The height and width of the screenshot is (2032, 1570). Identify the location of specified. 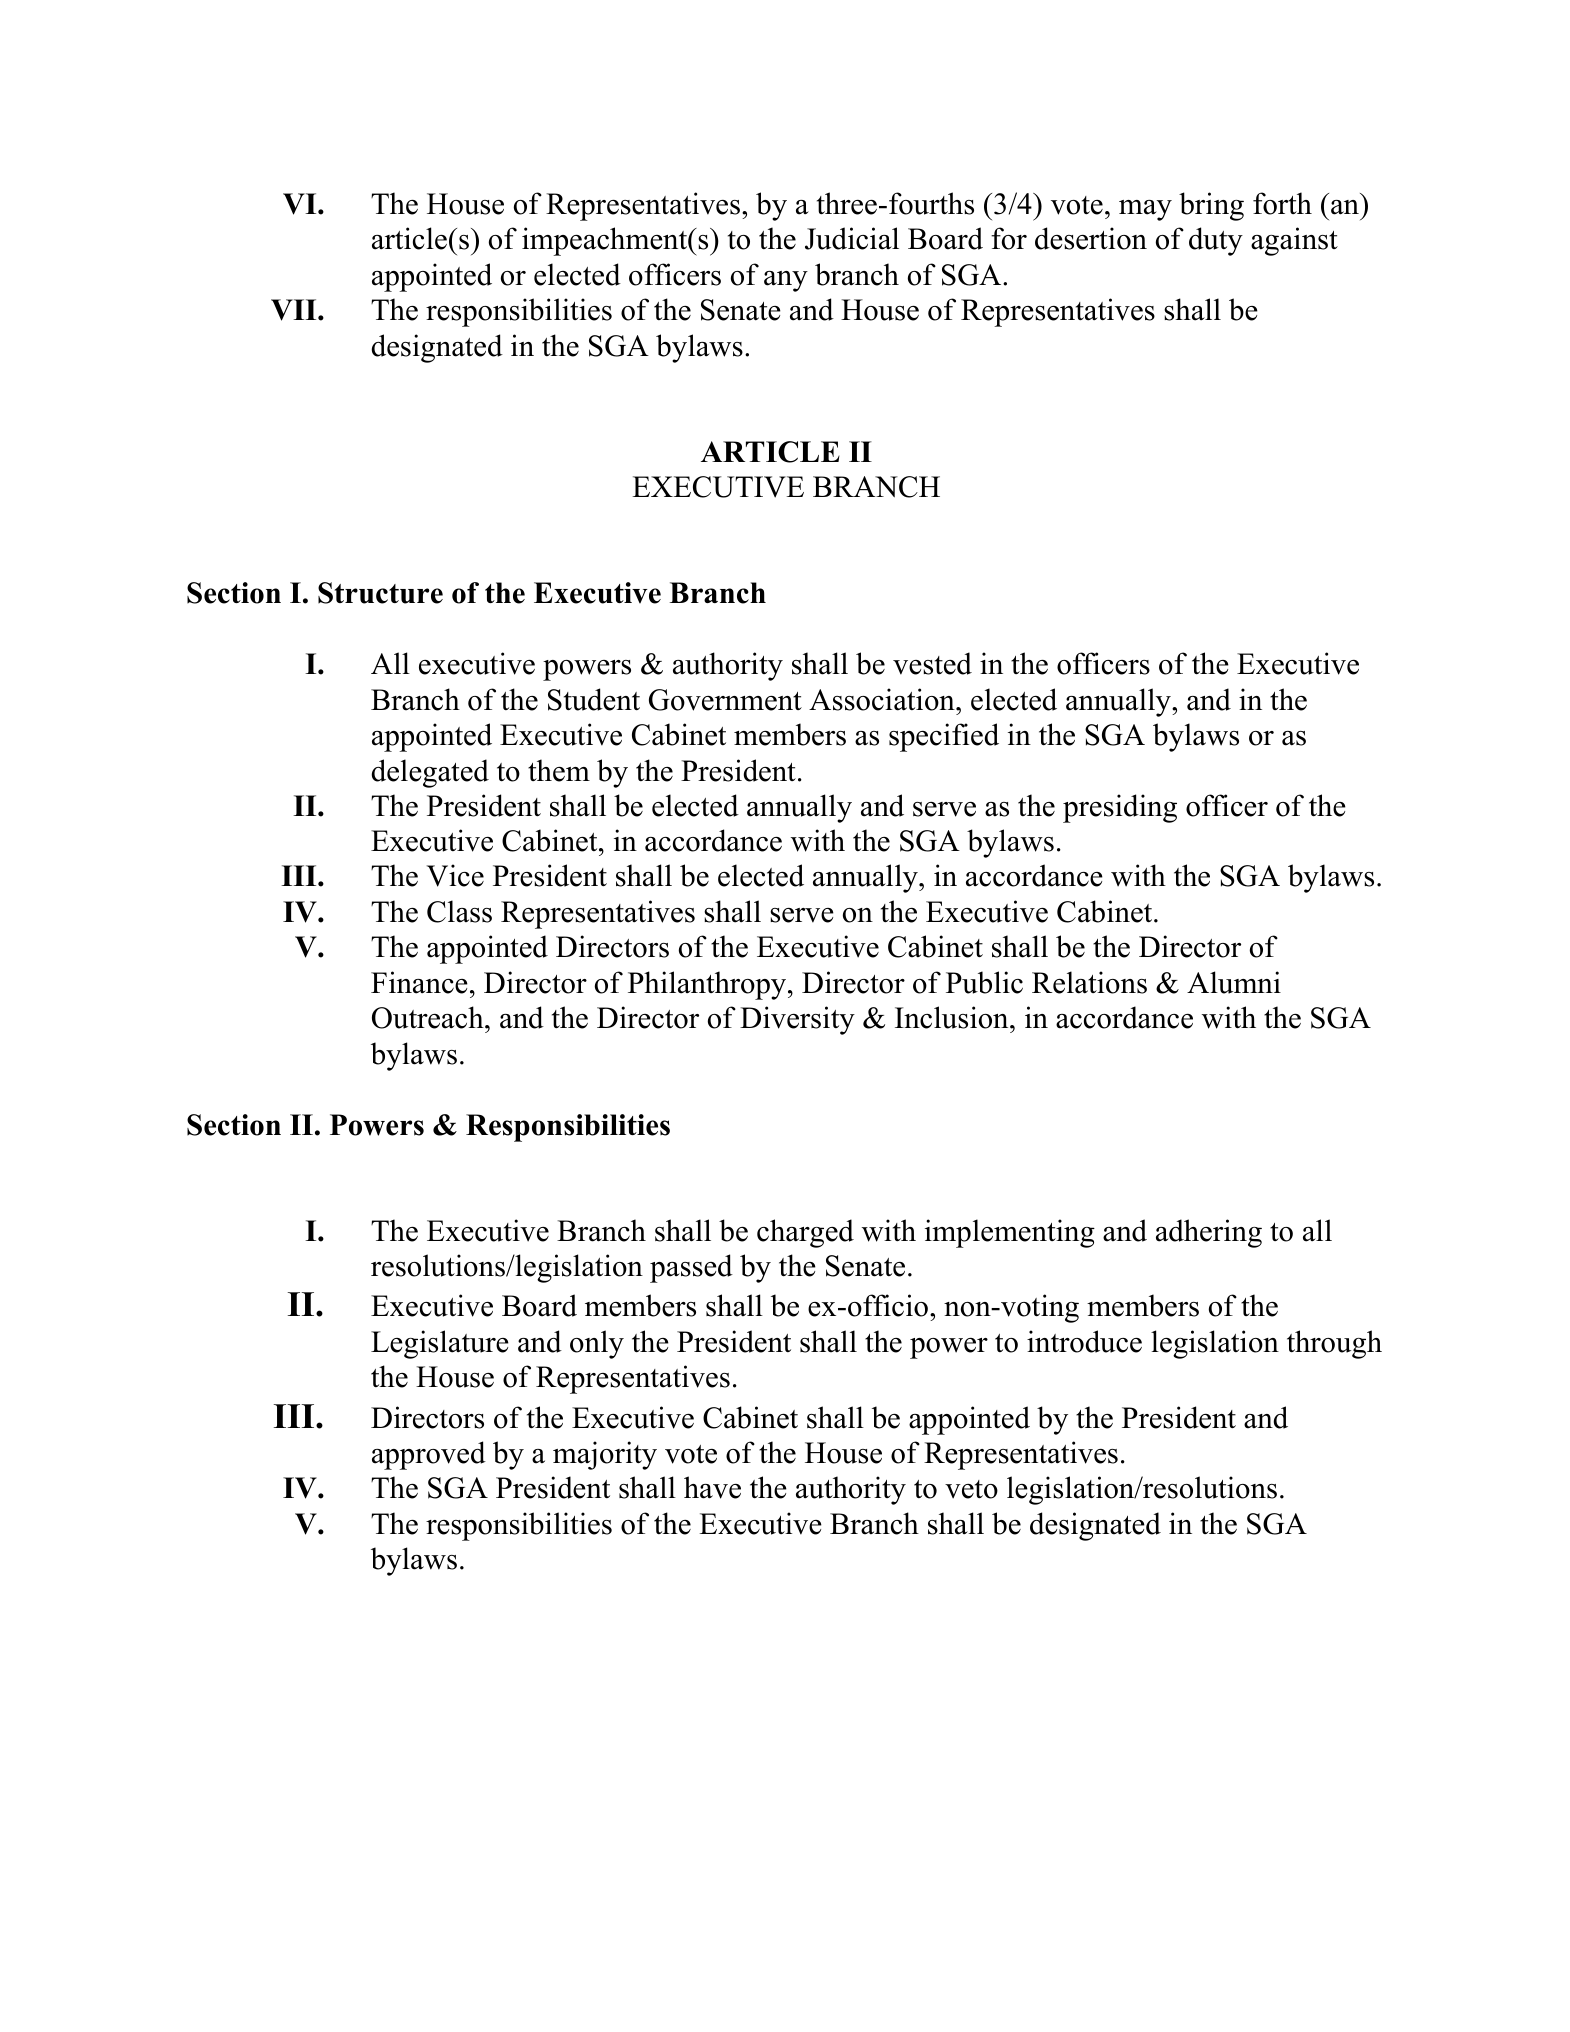
(944, 737).
